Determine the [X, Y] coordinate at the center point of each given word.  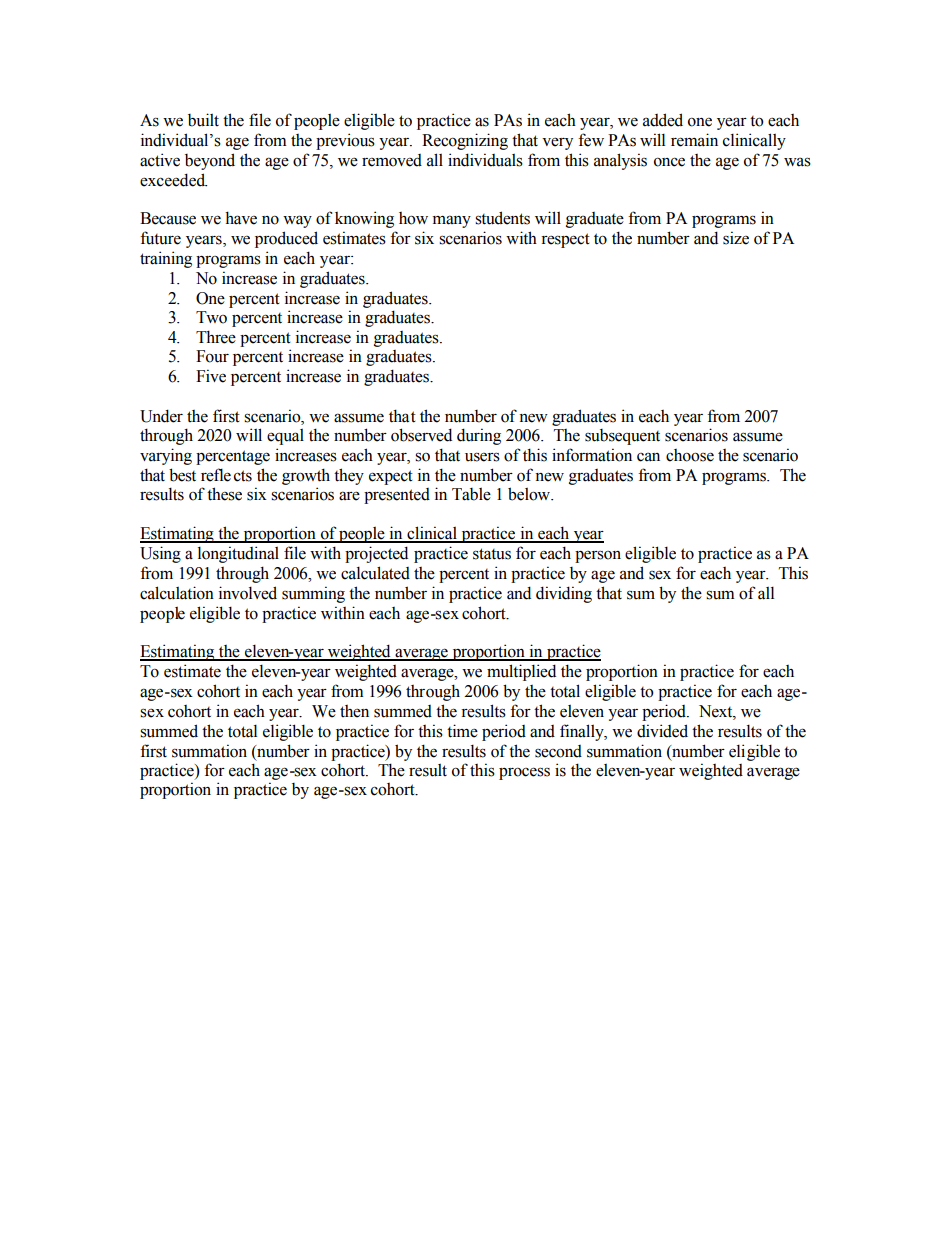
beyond [210, 161]
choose [690, 455]
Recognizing [465, 141]
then [354, 711]
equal [285, 437]
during [479, 436]
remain [694, 140]
